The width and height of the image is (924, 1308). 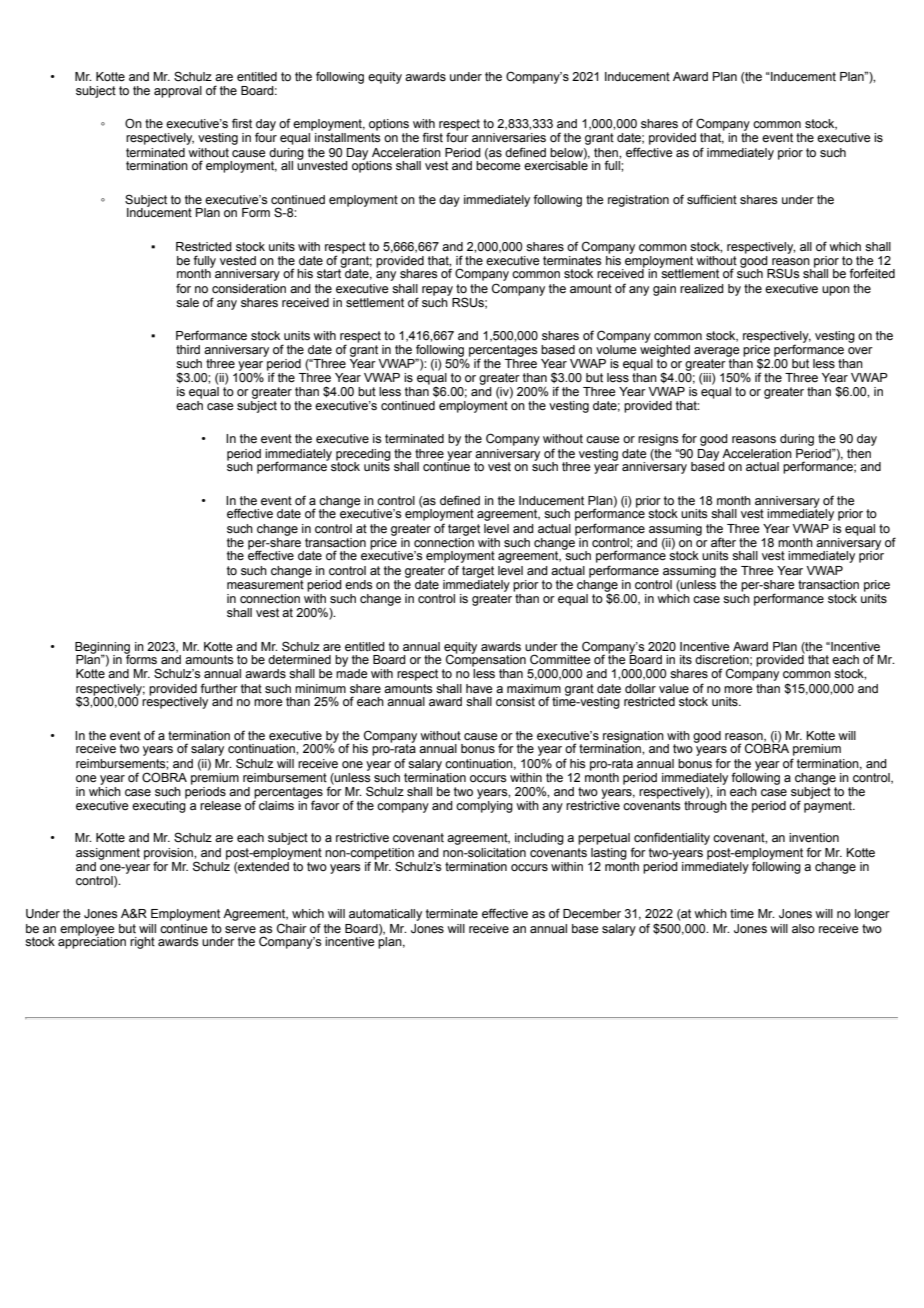 I want to click on after, so click(x=723, y=542).
